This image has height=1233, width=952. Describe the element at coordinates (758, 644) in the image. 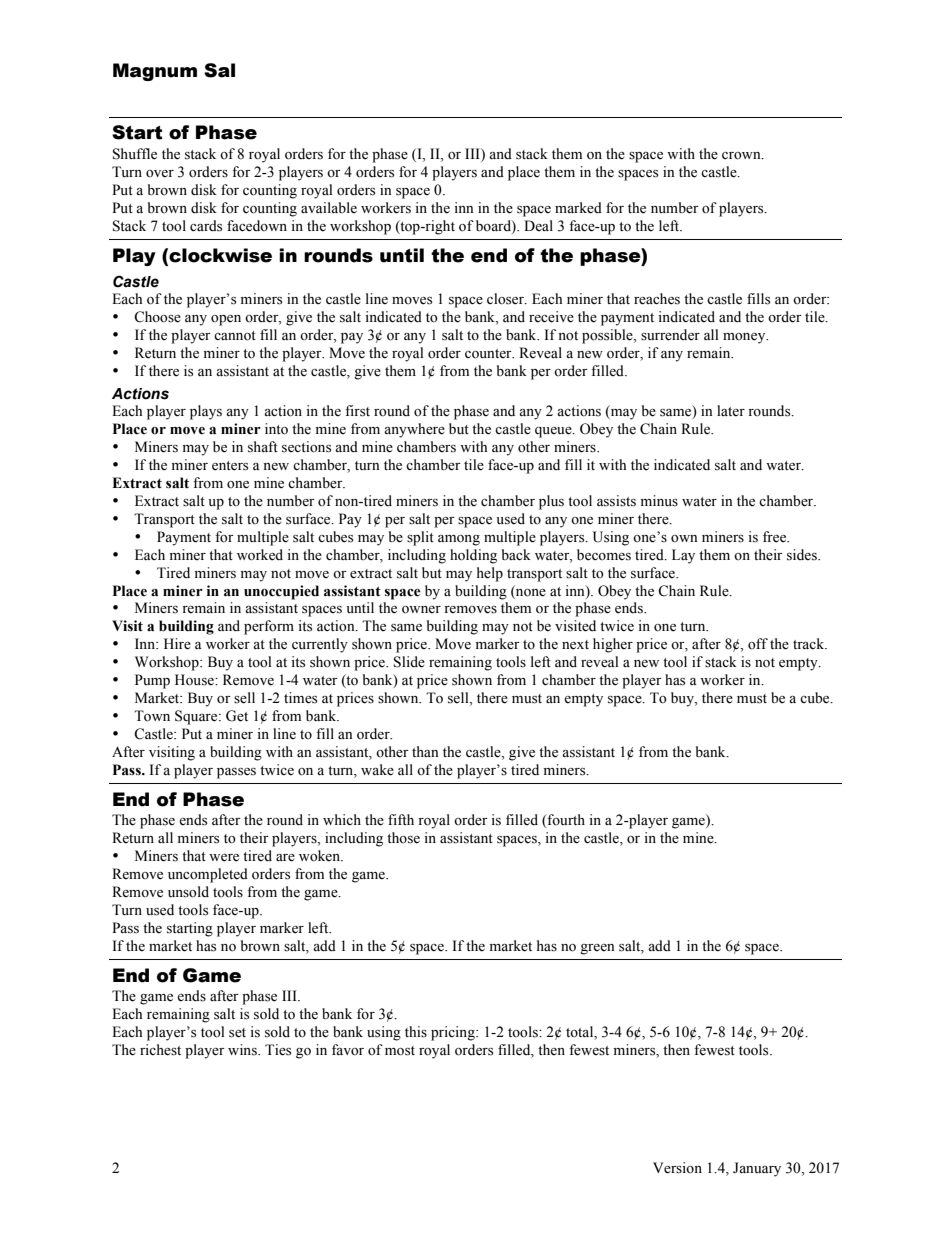

I see `off` at that location.
